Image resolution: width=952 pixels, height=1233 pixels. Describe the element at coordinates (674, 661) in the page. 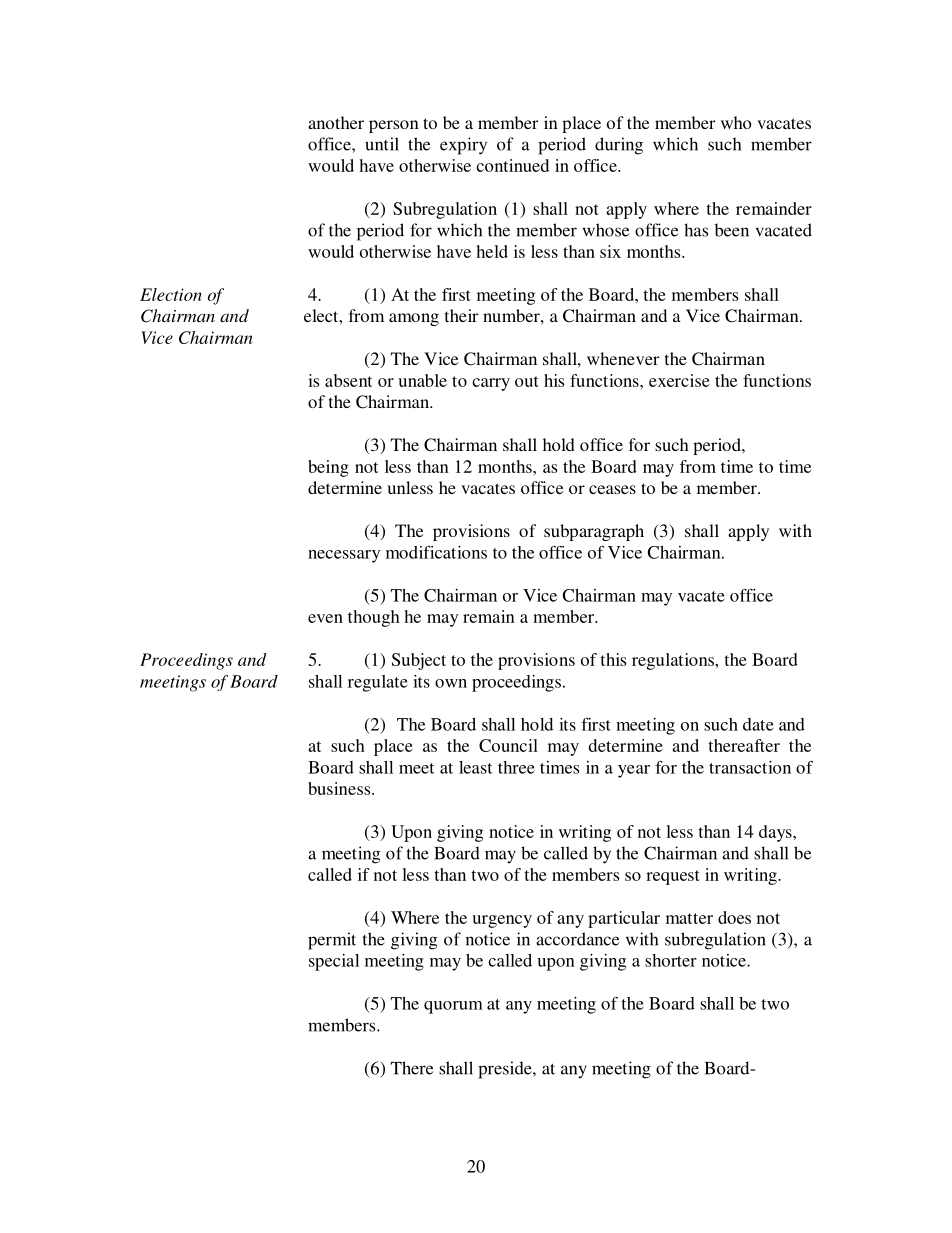

I see `regulations` at that location.
